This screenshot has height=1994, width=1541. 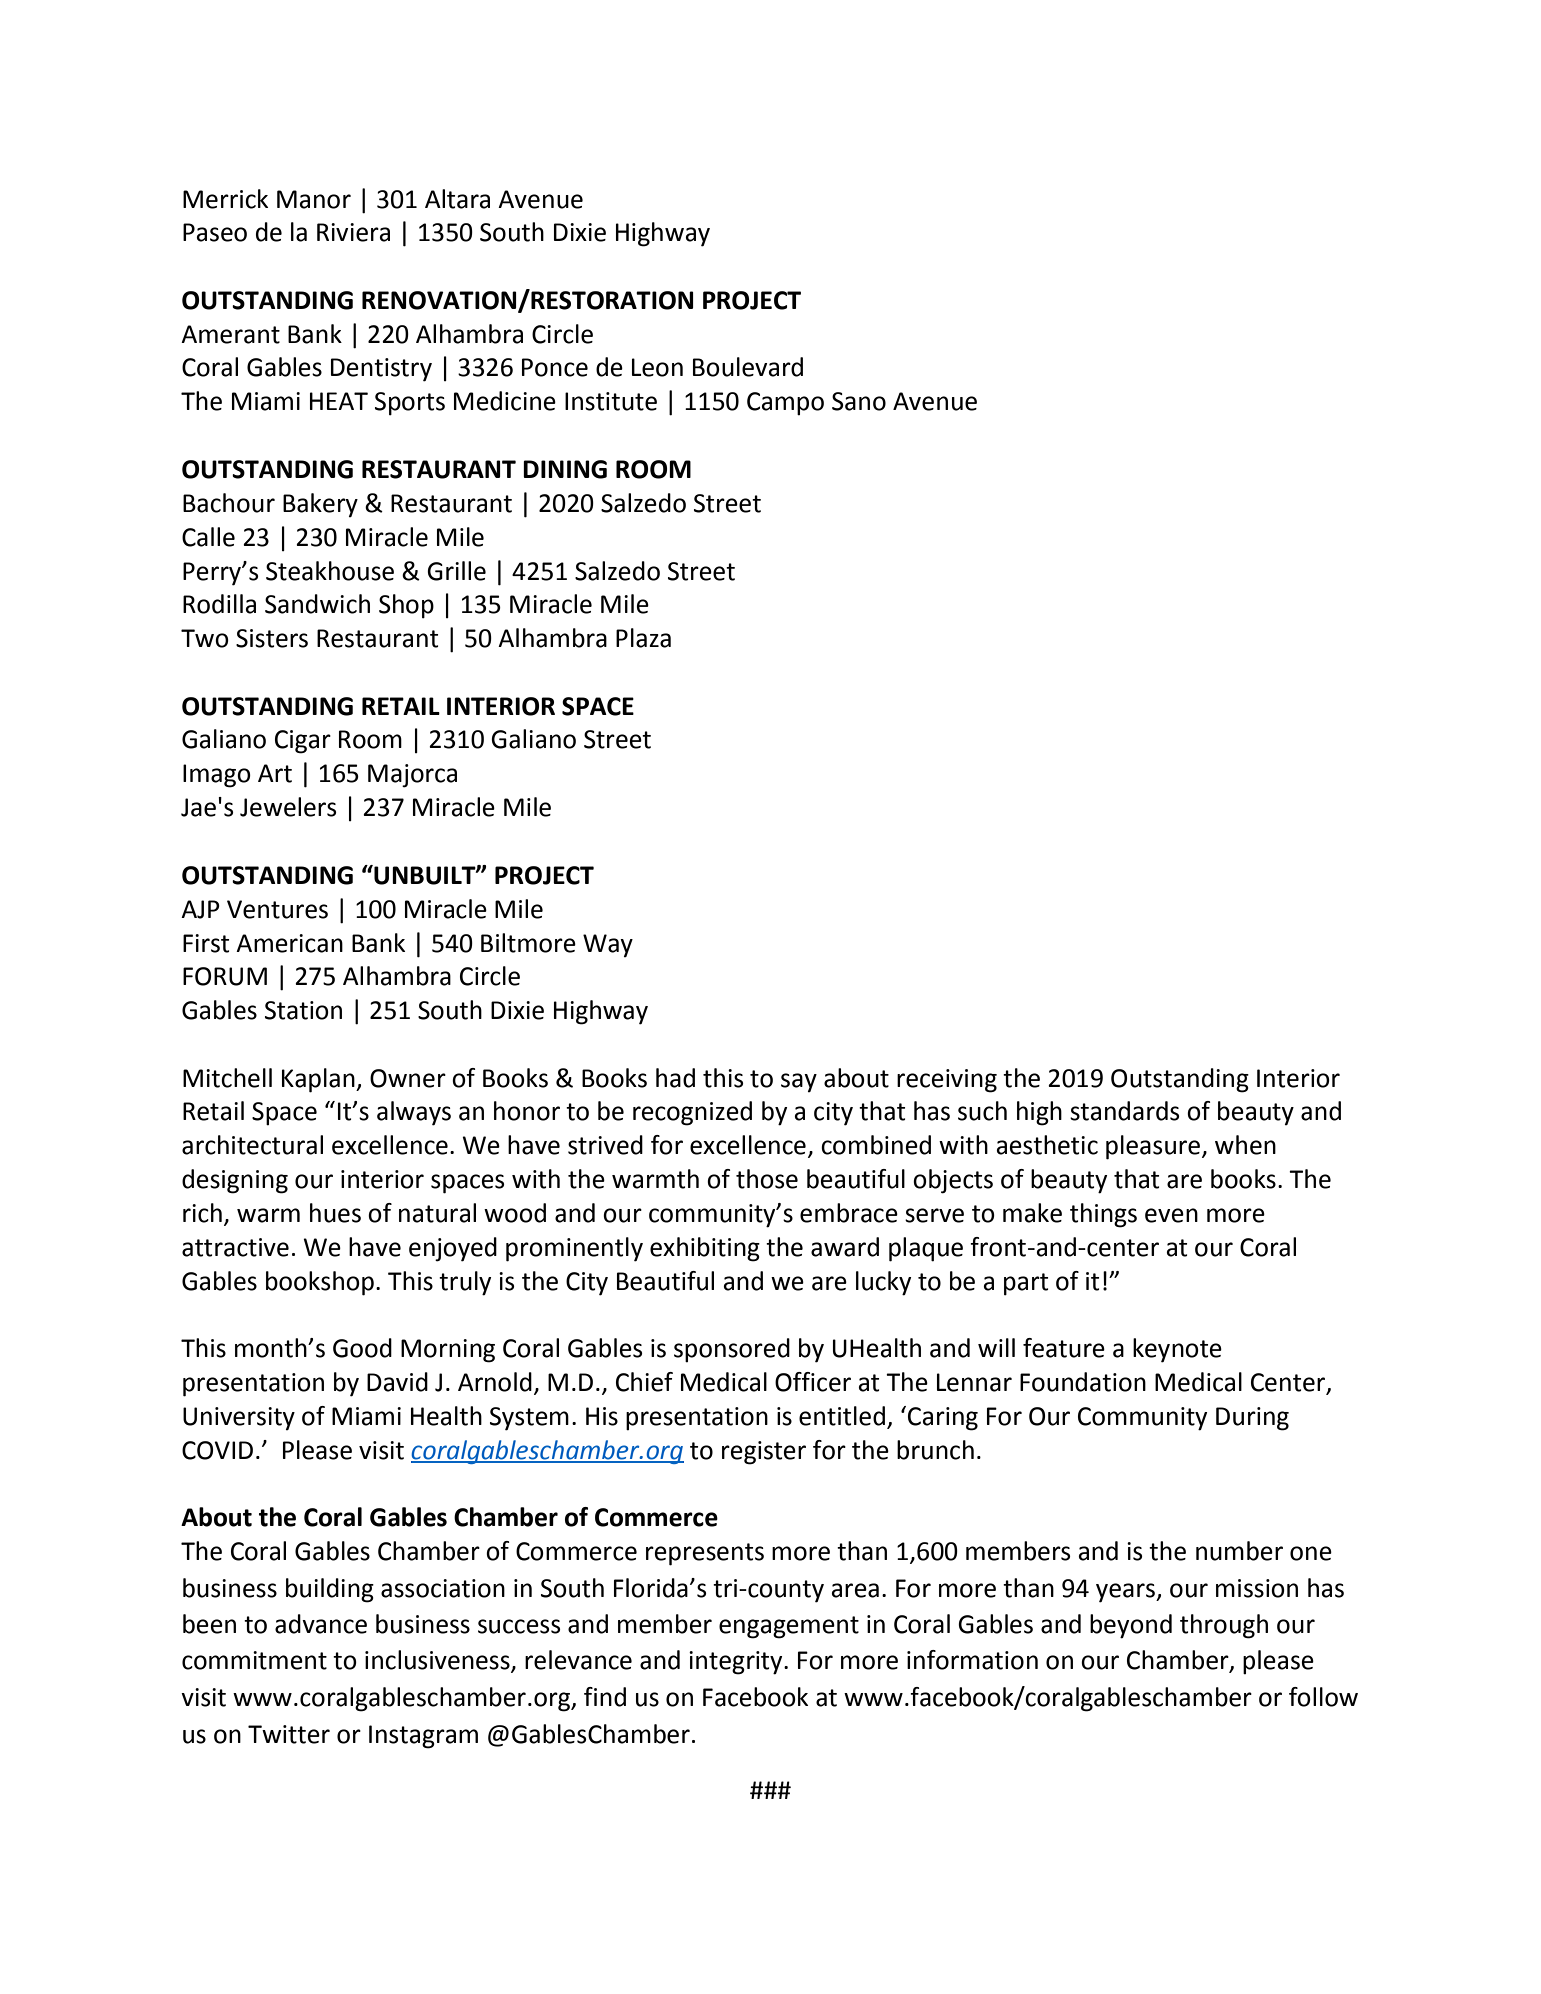 I want to click on through, so click(x=1224, y=1626).
